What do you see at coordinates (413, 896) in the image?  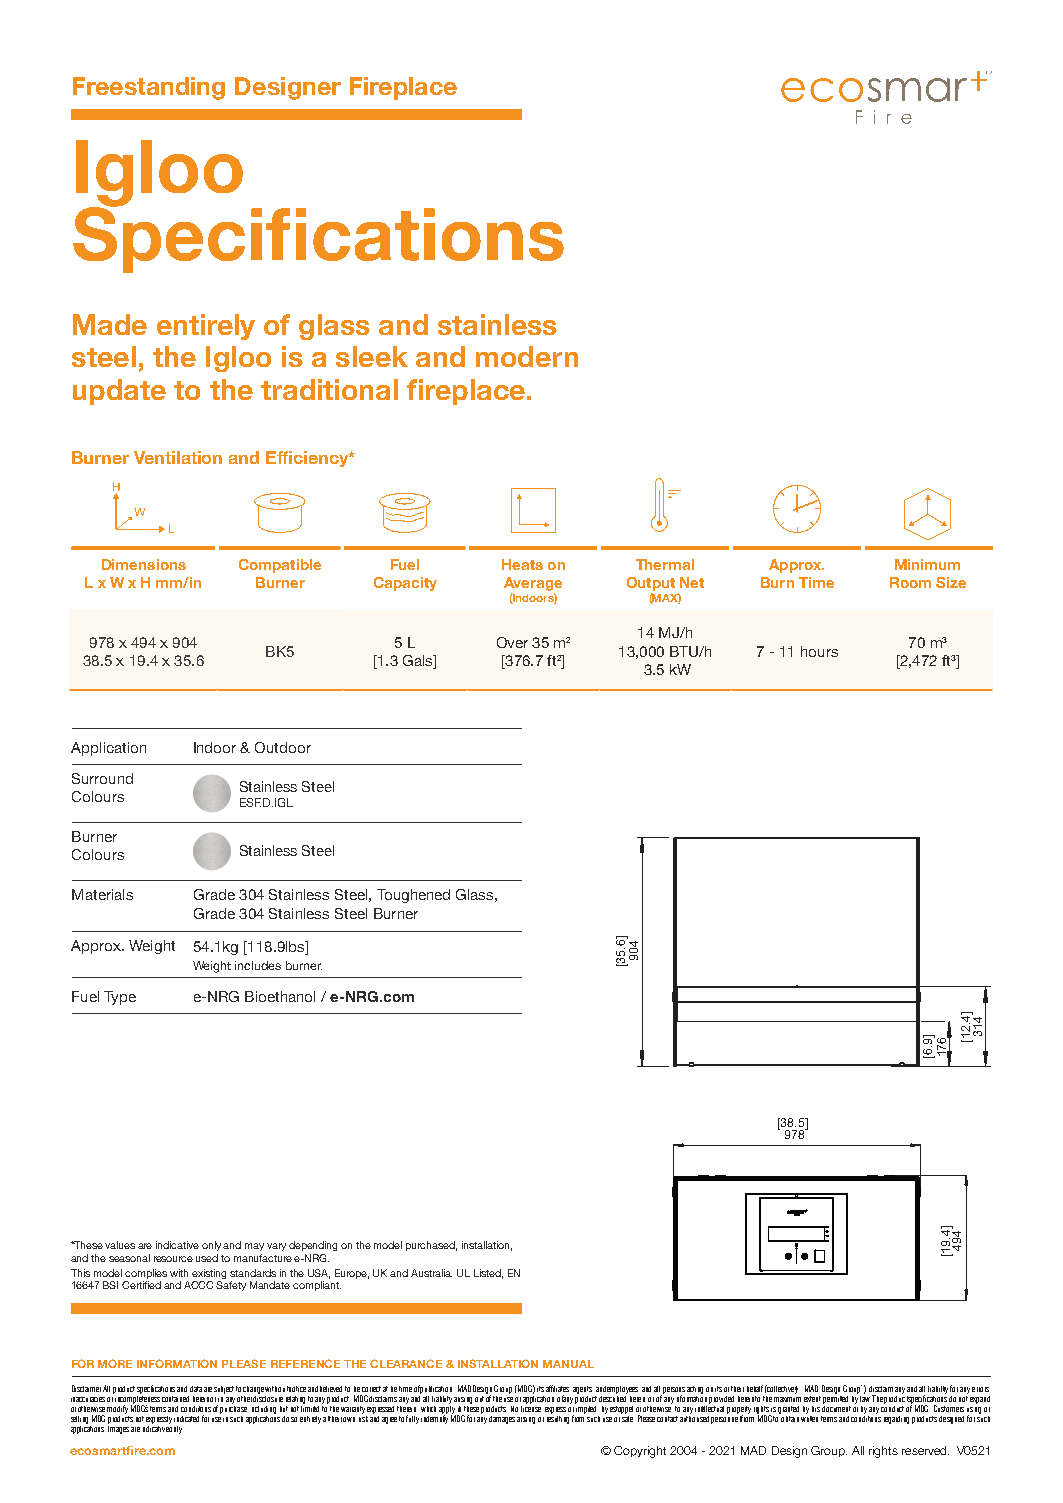 I see `Toughened` at bounding box center [413, 896].
